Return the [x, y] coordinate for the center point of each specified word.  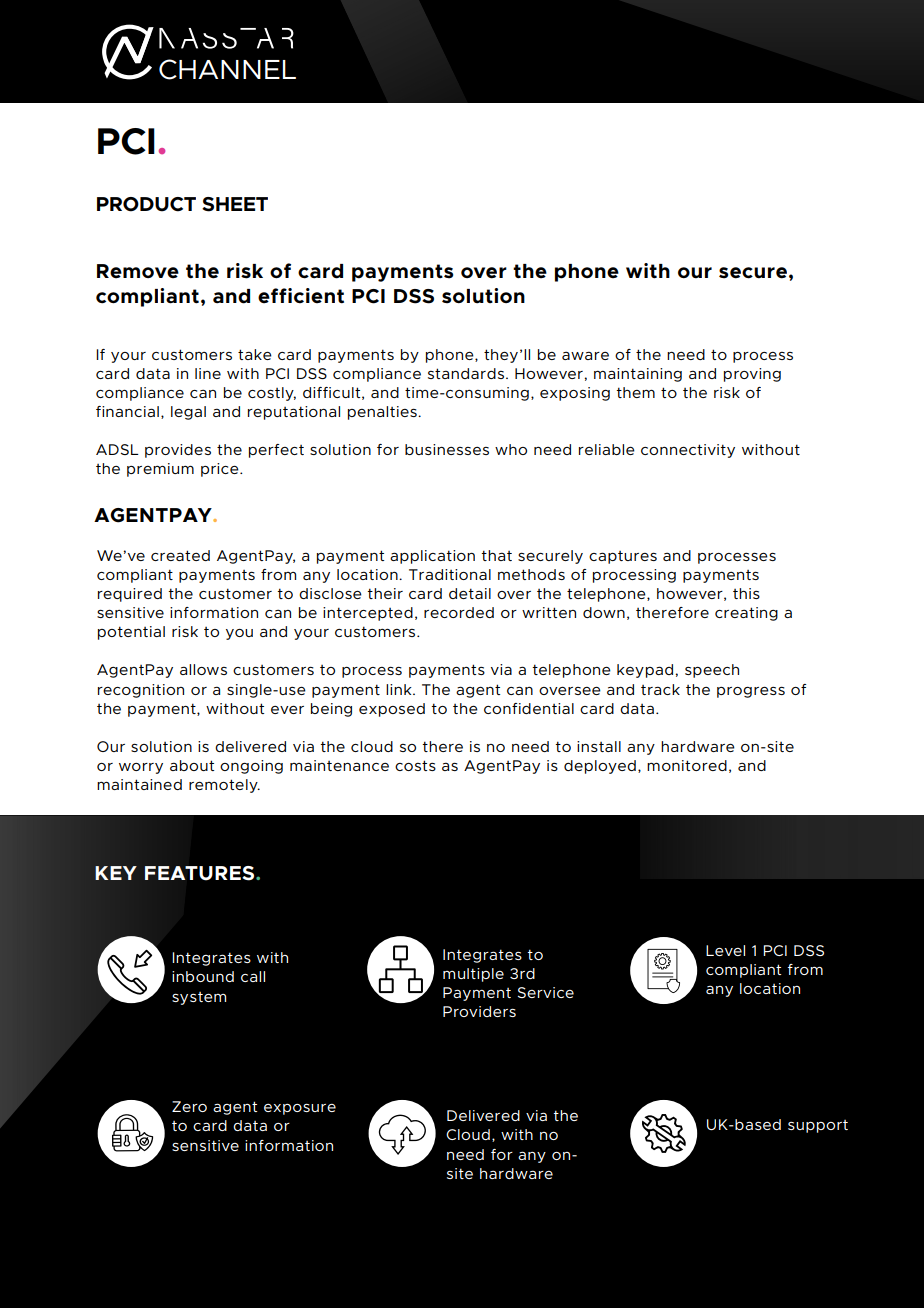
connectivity [688, 451]
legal [188, 413]
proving [752, 375]
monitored [687, 765]
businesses [447, 449]
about [192, 765]
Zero [189, 1106]
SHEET [235, 204]
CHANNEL [227, 69]
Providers [479, 1011]
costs [415, 765]
